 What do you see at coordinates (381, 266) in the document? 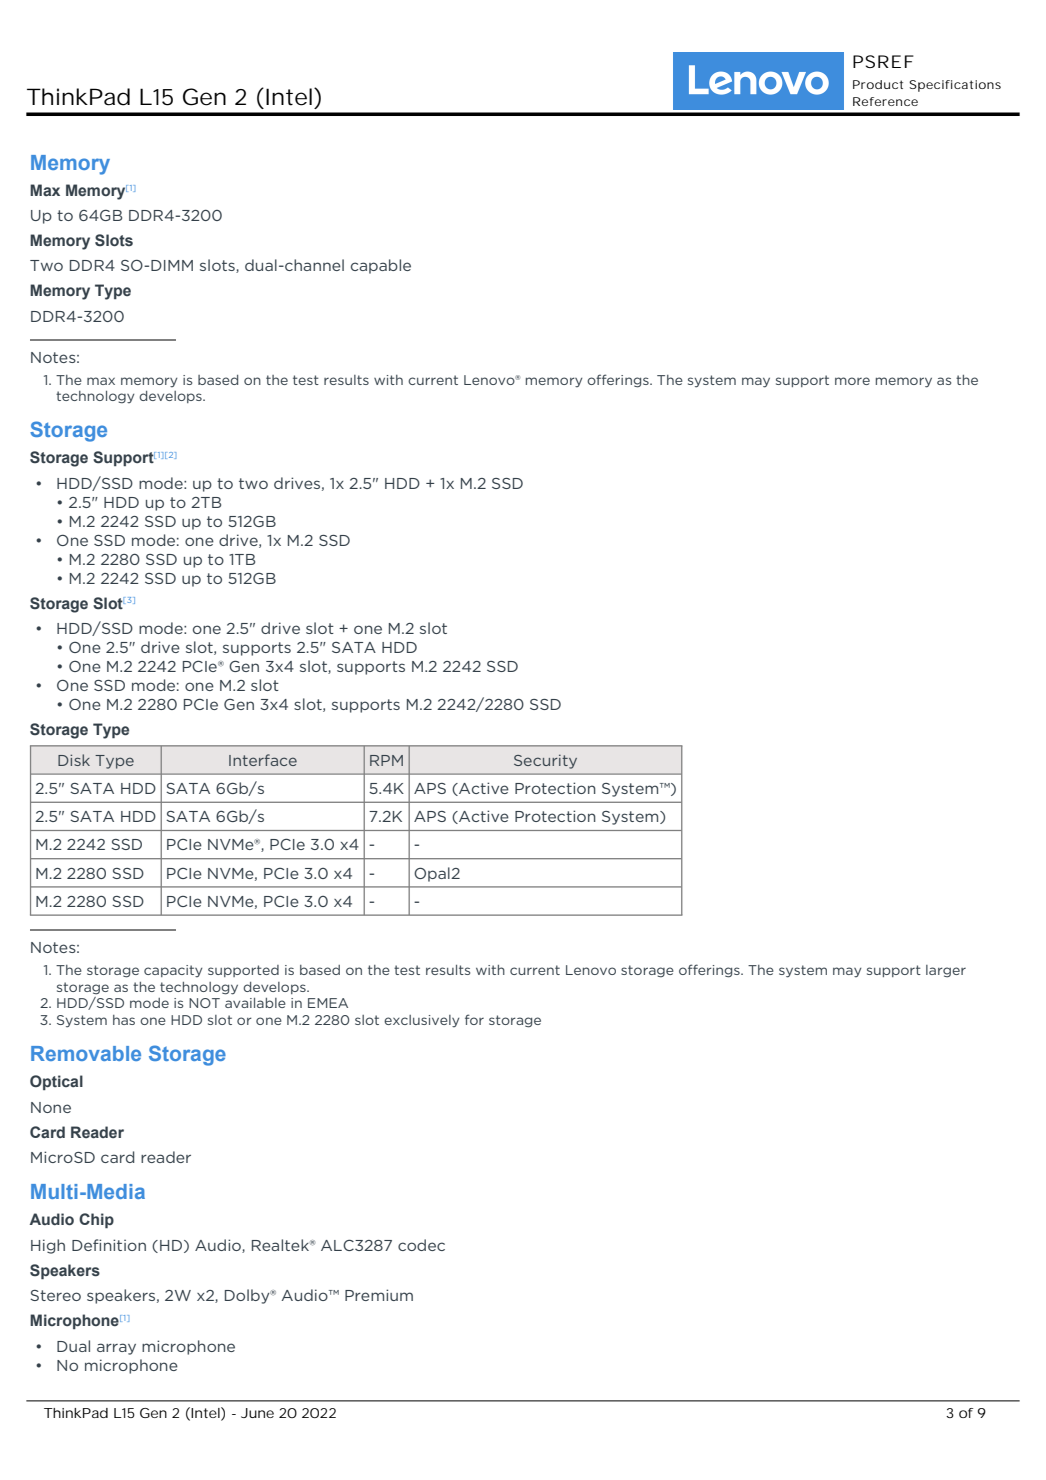
I see `capable` at bounding box center [381, 266].
